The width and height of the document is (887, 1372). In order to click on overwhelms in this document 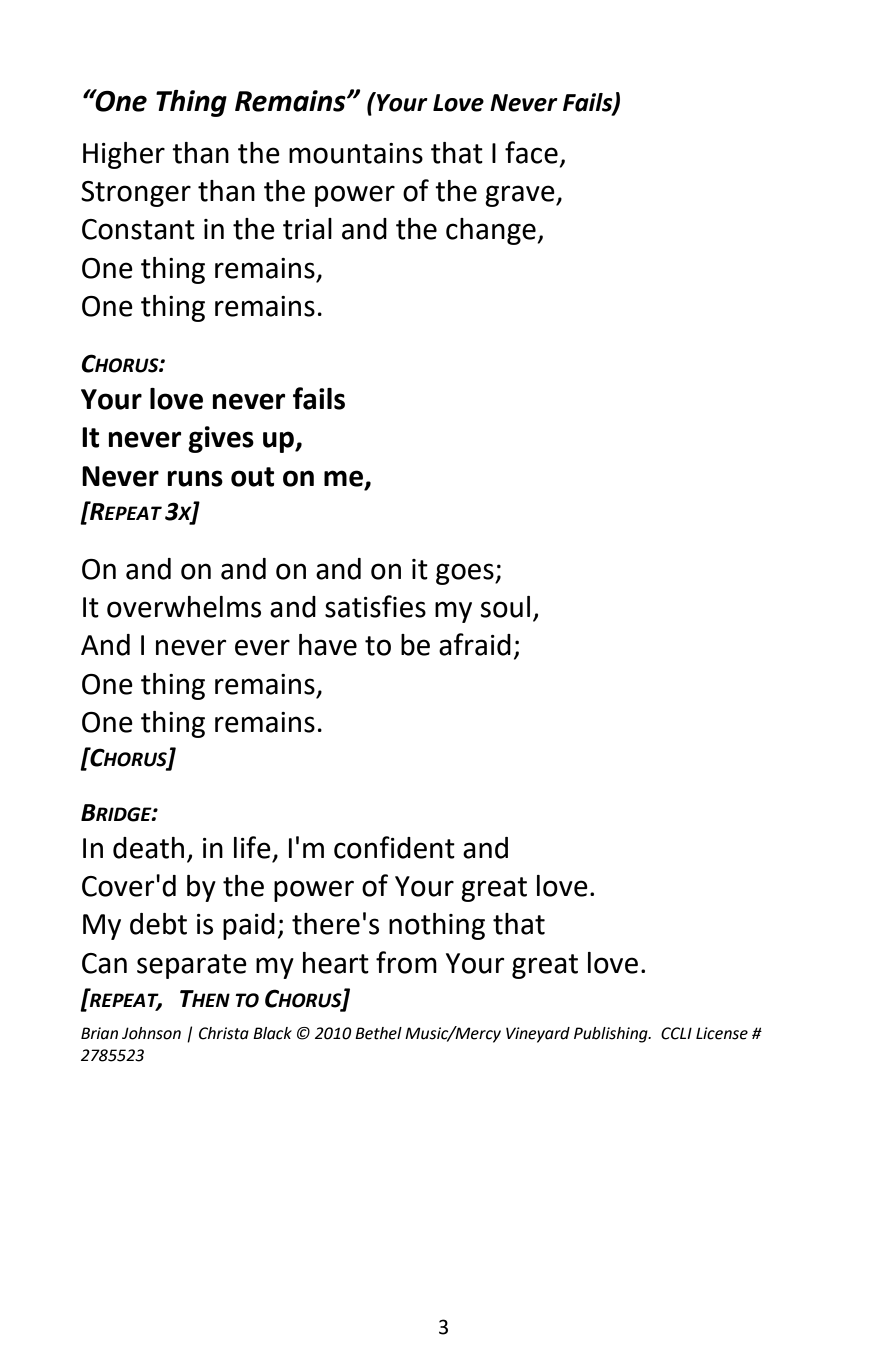, I will do `click(184, 607)`.
